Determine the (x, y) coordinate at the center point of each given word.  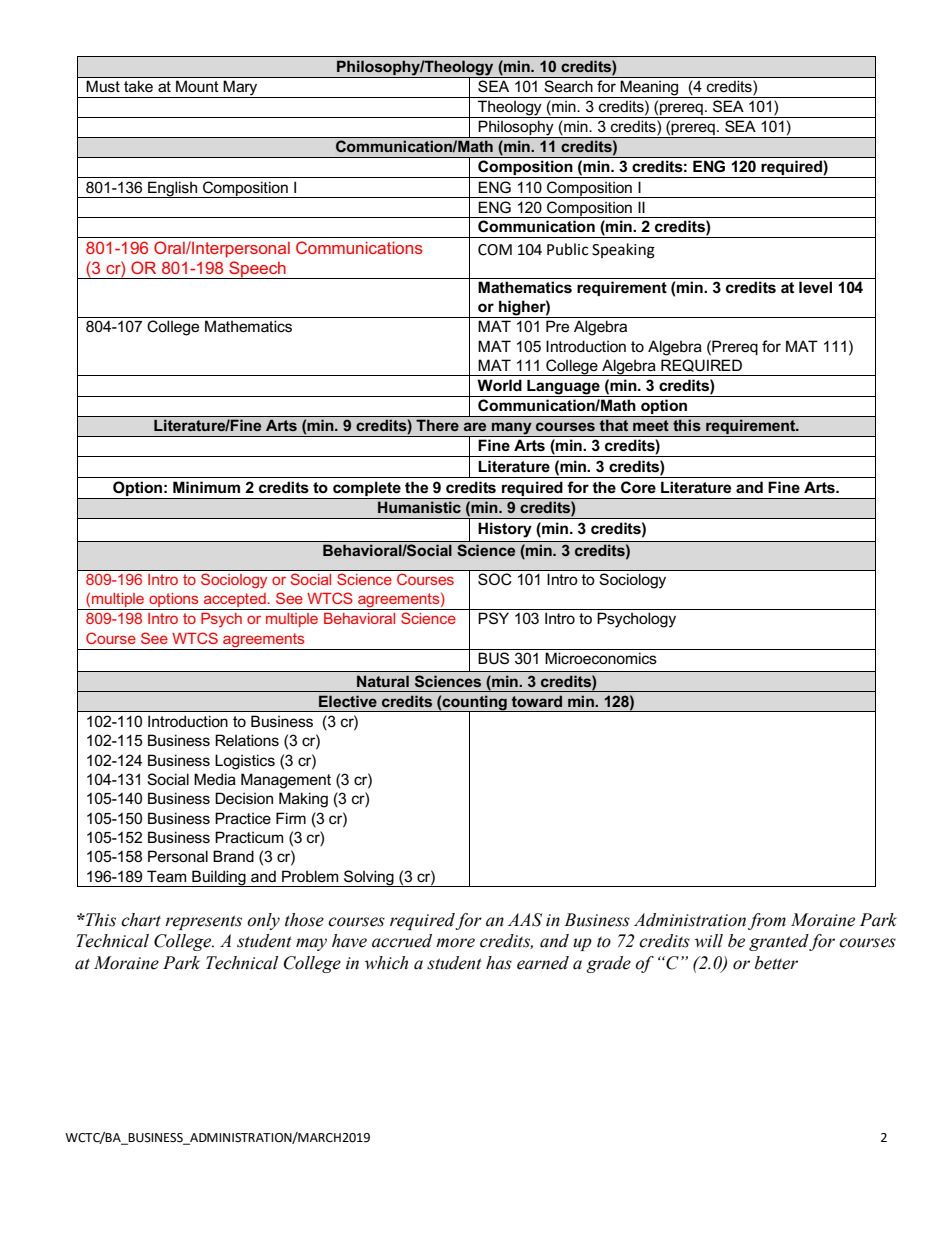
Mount (197, 86)
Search (569, 86)
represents (203, 922)
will (709, 941)
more (455, 943)
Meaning (650, 89)
